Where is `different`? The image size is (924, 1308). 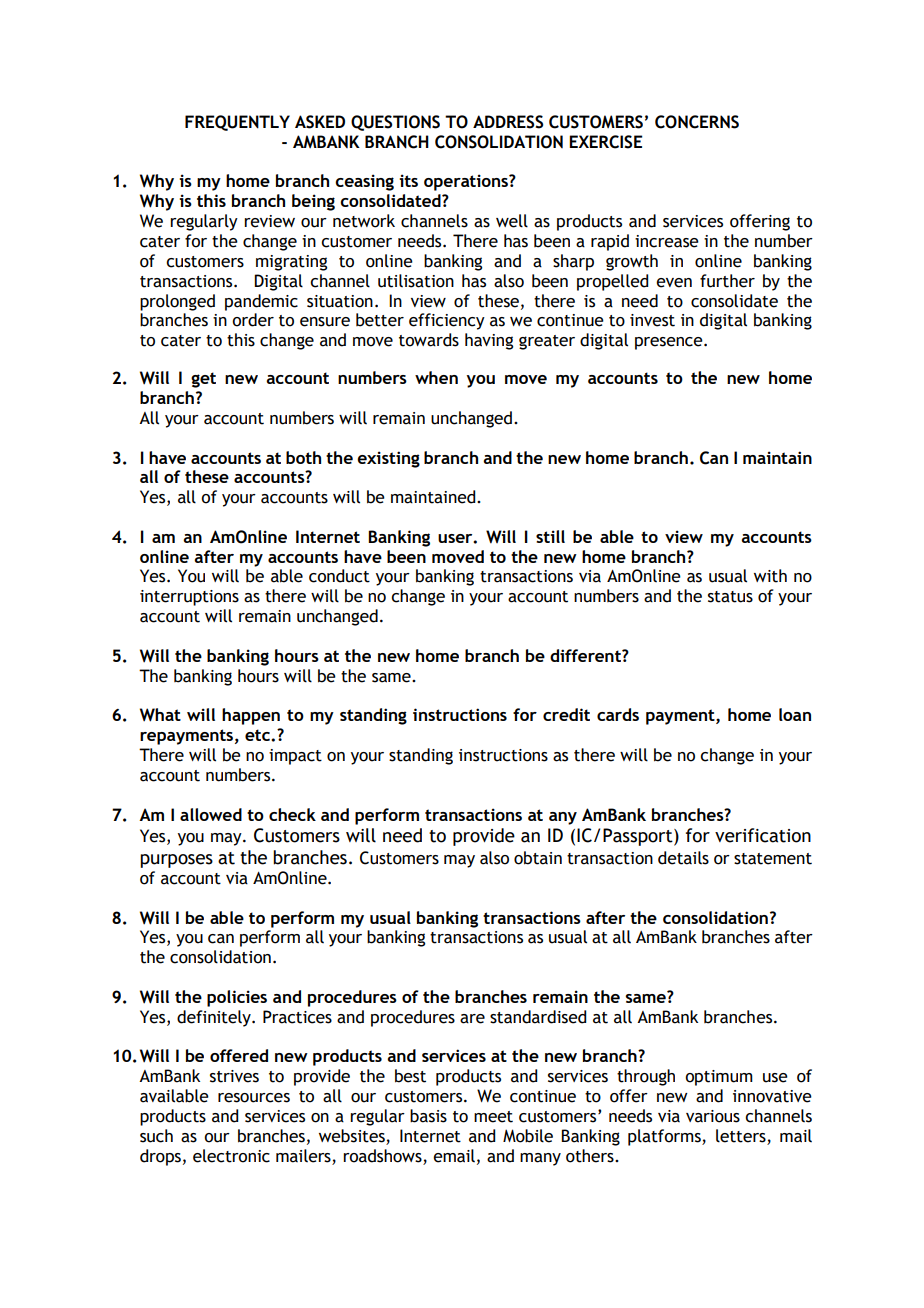
different is located at coordinates (586, 655).
